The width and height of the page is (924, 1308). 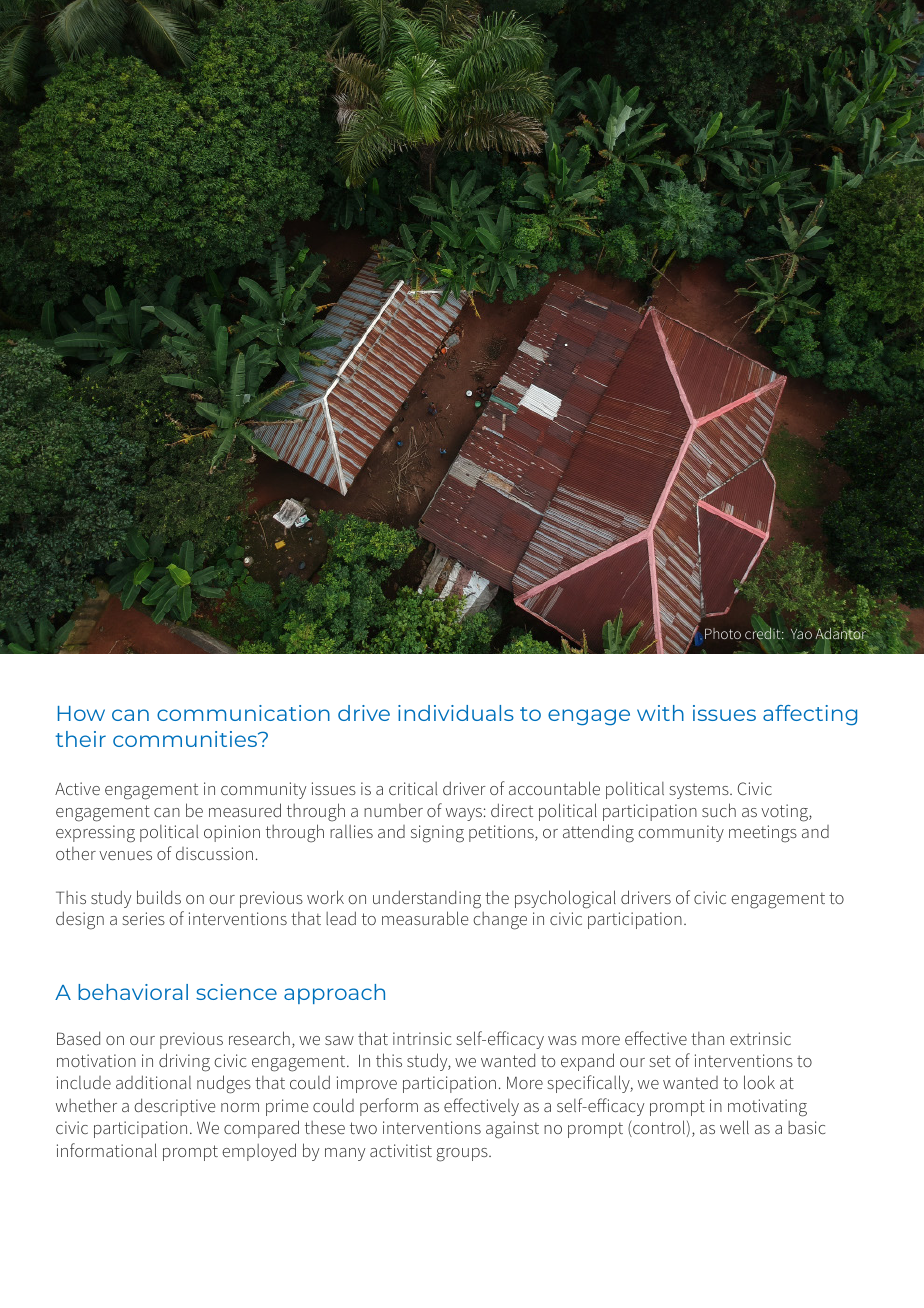 What do you see at coordinates (734, 1127) in the page?
I see `well` at bounding box center [734, 1127].
